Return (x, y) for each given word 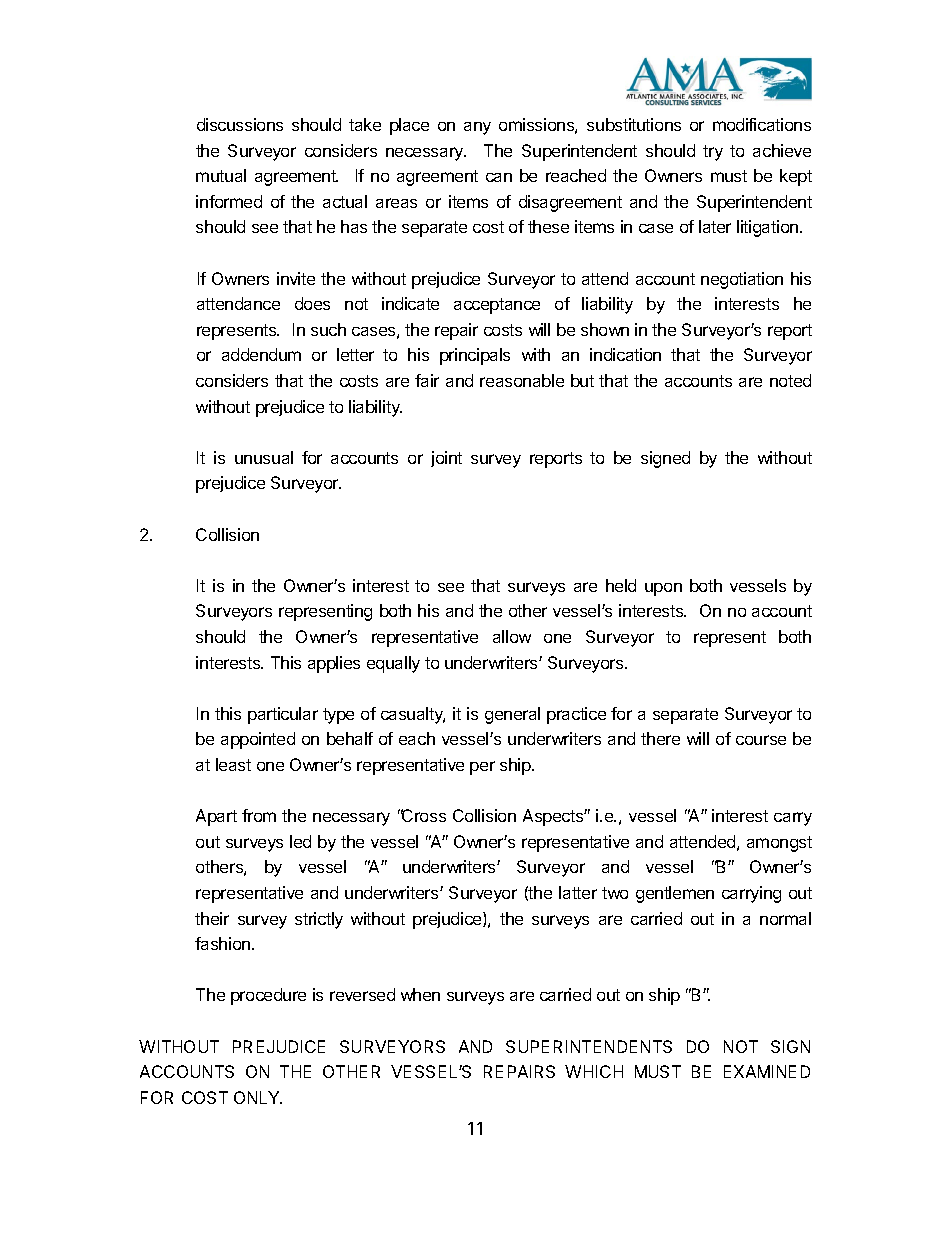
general (512, 715)
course (761, 740)
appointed (258, 740)
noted (790, 380)
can (499, 177)
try (713, 153)
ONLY (258, 1097)
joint (446, 459)
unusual (264, 457)
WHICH (594, 1071)
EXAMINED (767, 1071)
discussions (240, 124)
